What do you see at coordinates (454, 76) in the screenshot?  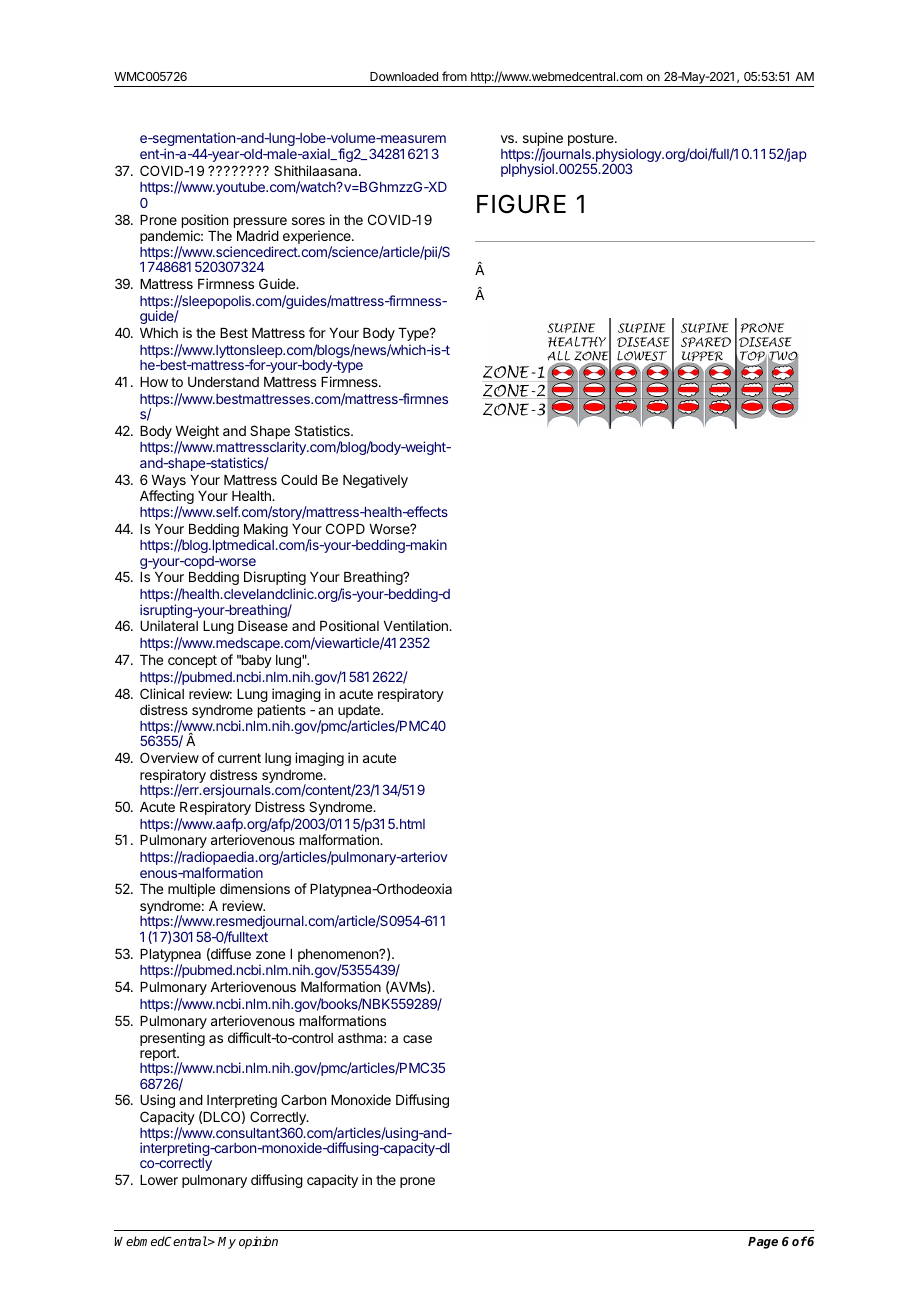 I see `from` at bounding box center [454, 76].
